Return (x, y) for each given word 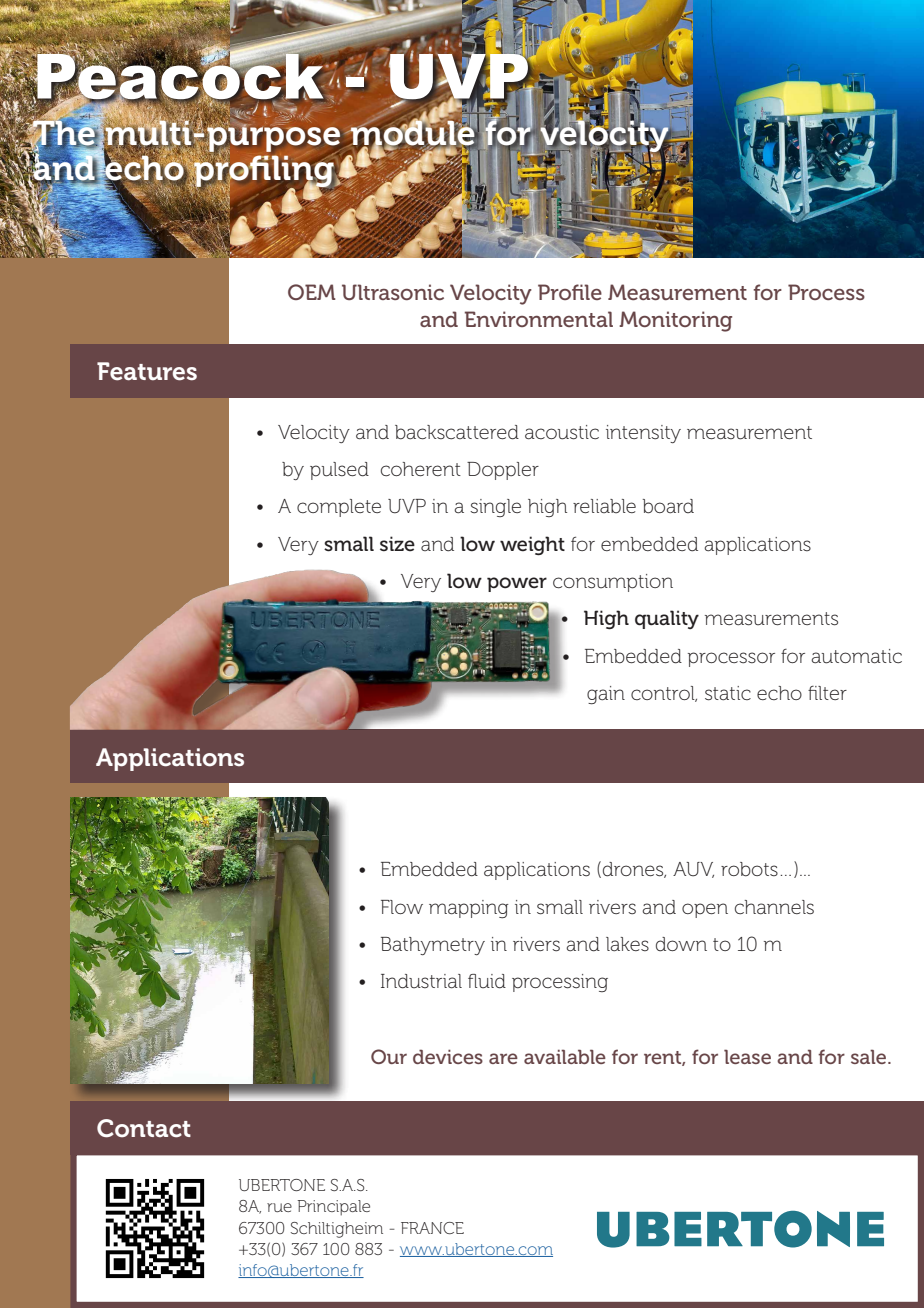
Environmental (539, 319)
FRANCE (432, 1228)
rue (279, 1207)
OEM (312, 292)
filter (827, 693)
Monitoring (675, 321)
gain (606, 695)
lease (747, 1056)
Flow (402, 907)
